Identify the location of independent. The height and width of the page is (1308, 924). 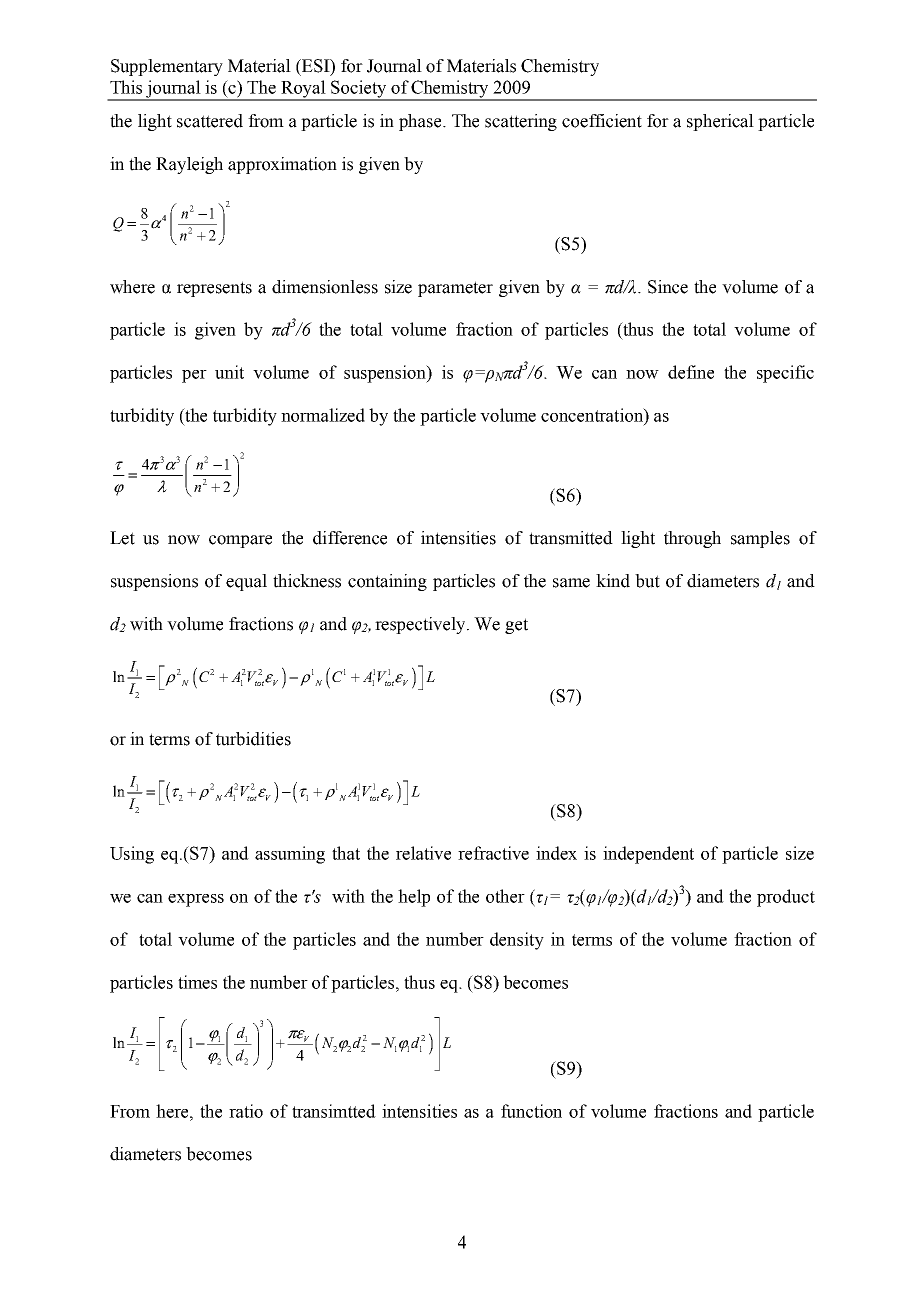
(648, 855).
